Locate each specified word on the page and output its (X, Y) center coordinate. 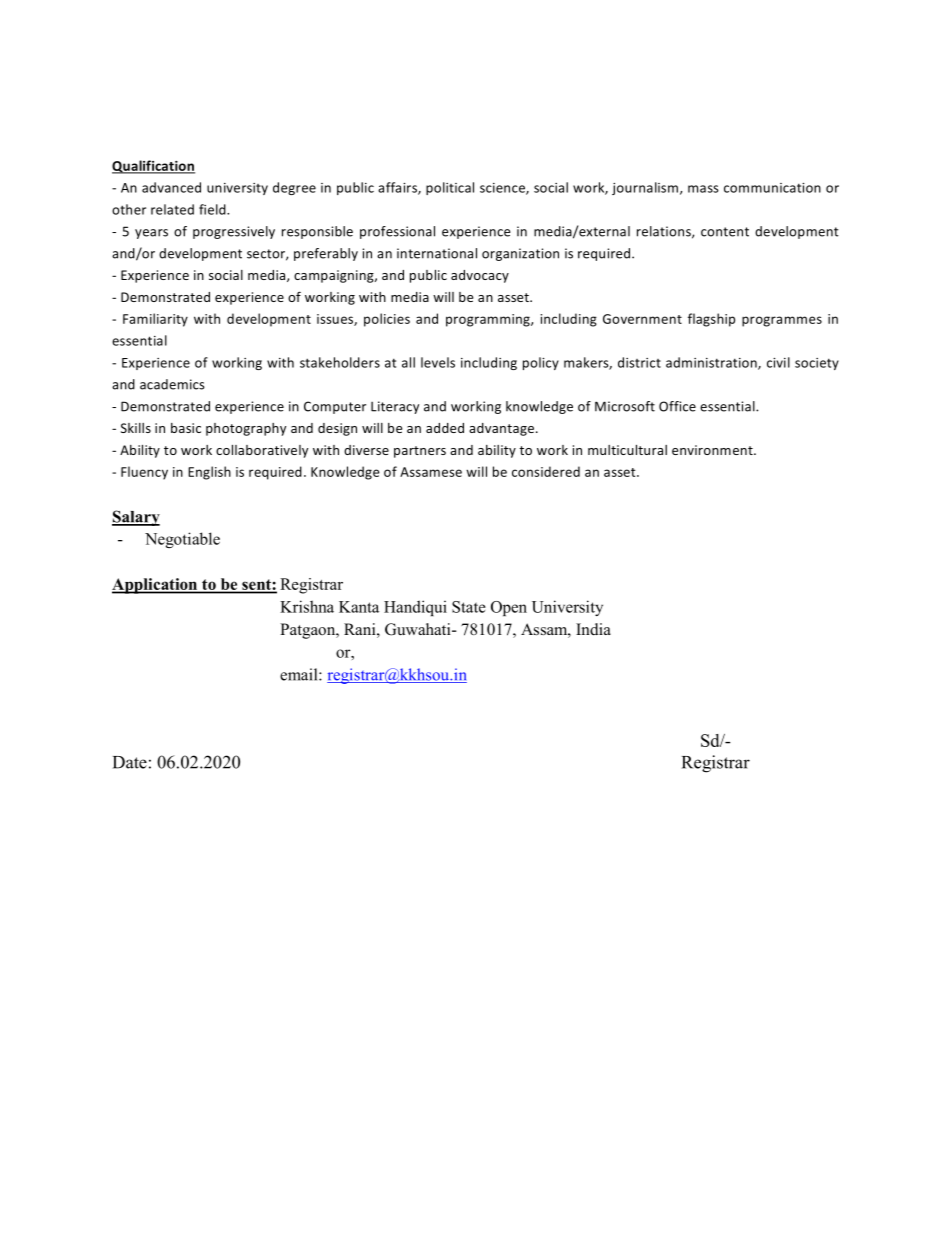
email (300, 674)
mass (703, 189)
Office (677, 406)
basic (186, 428)
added (445, 428)
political (450, 188)
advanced (171, 187)
